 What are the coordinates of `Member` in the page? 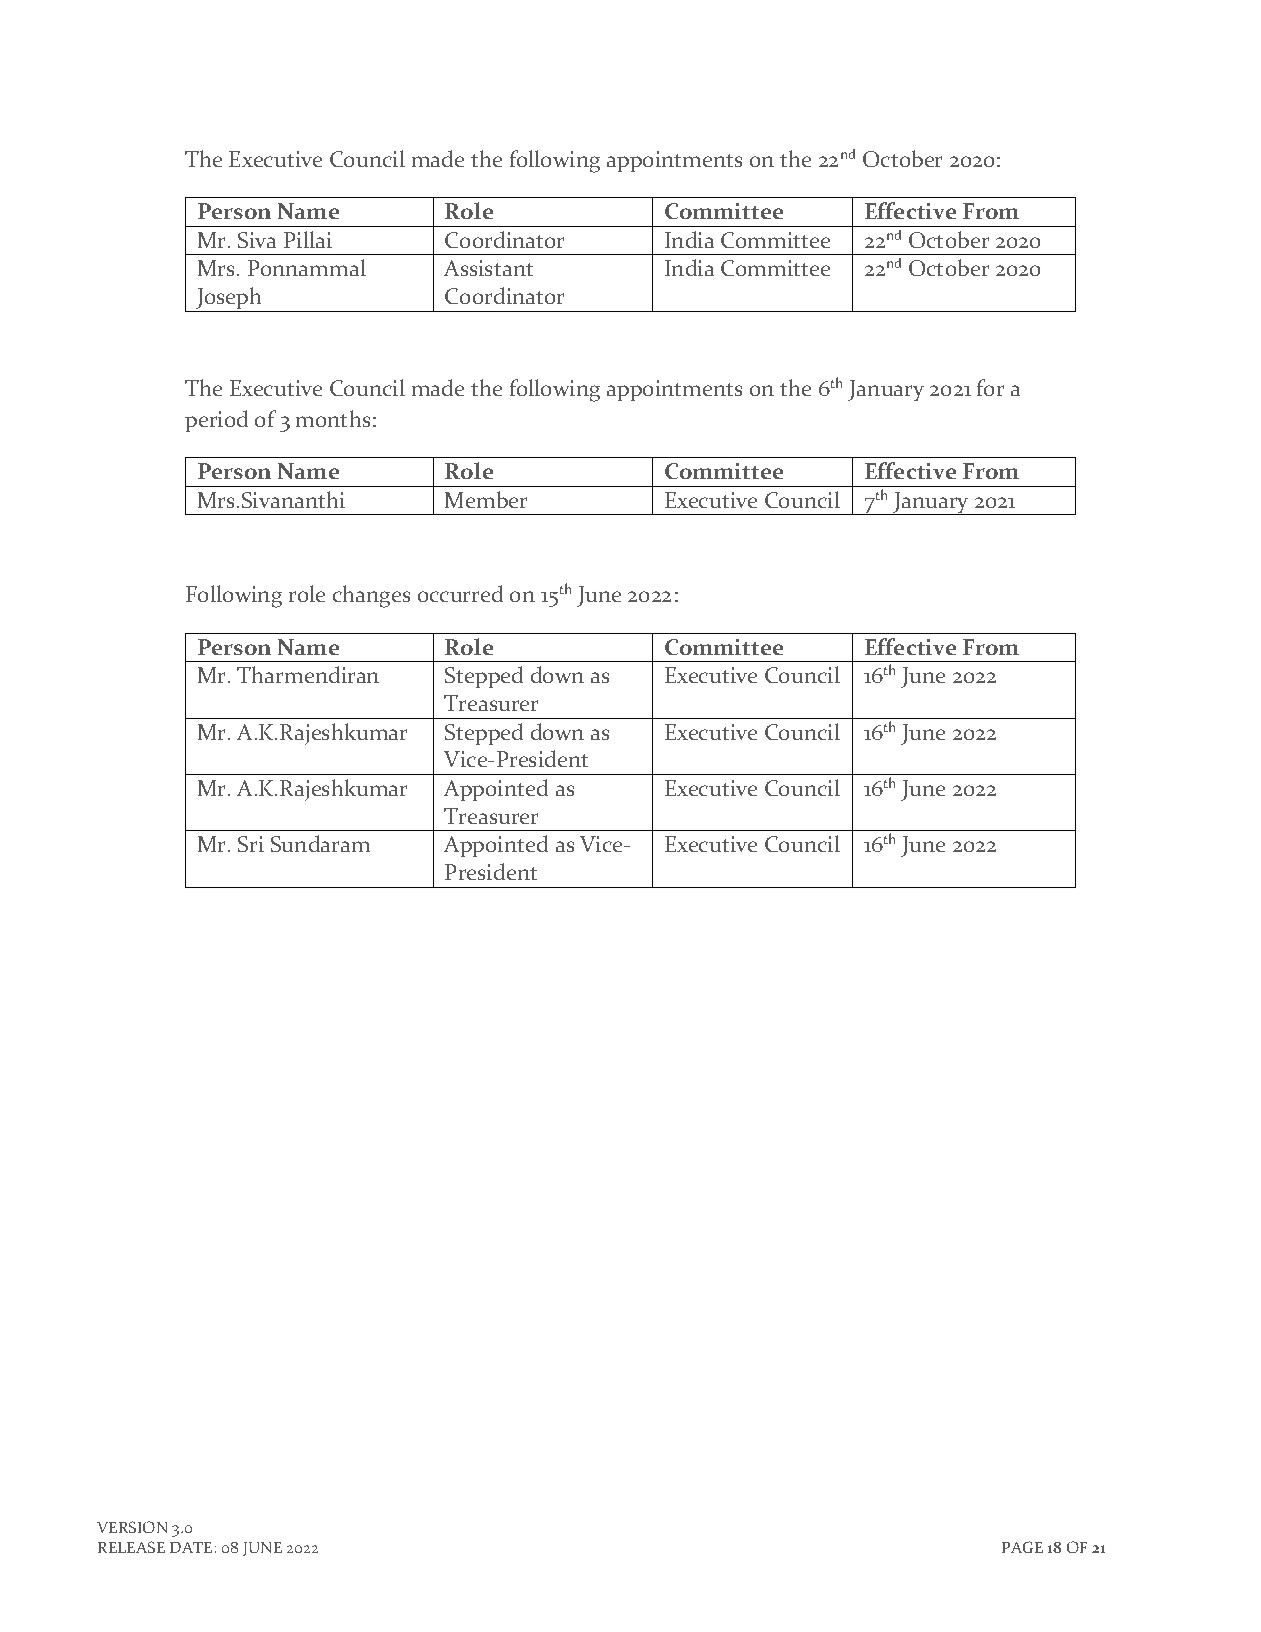 It's located at (486, 499).
